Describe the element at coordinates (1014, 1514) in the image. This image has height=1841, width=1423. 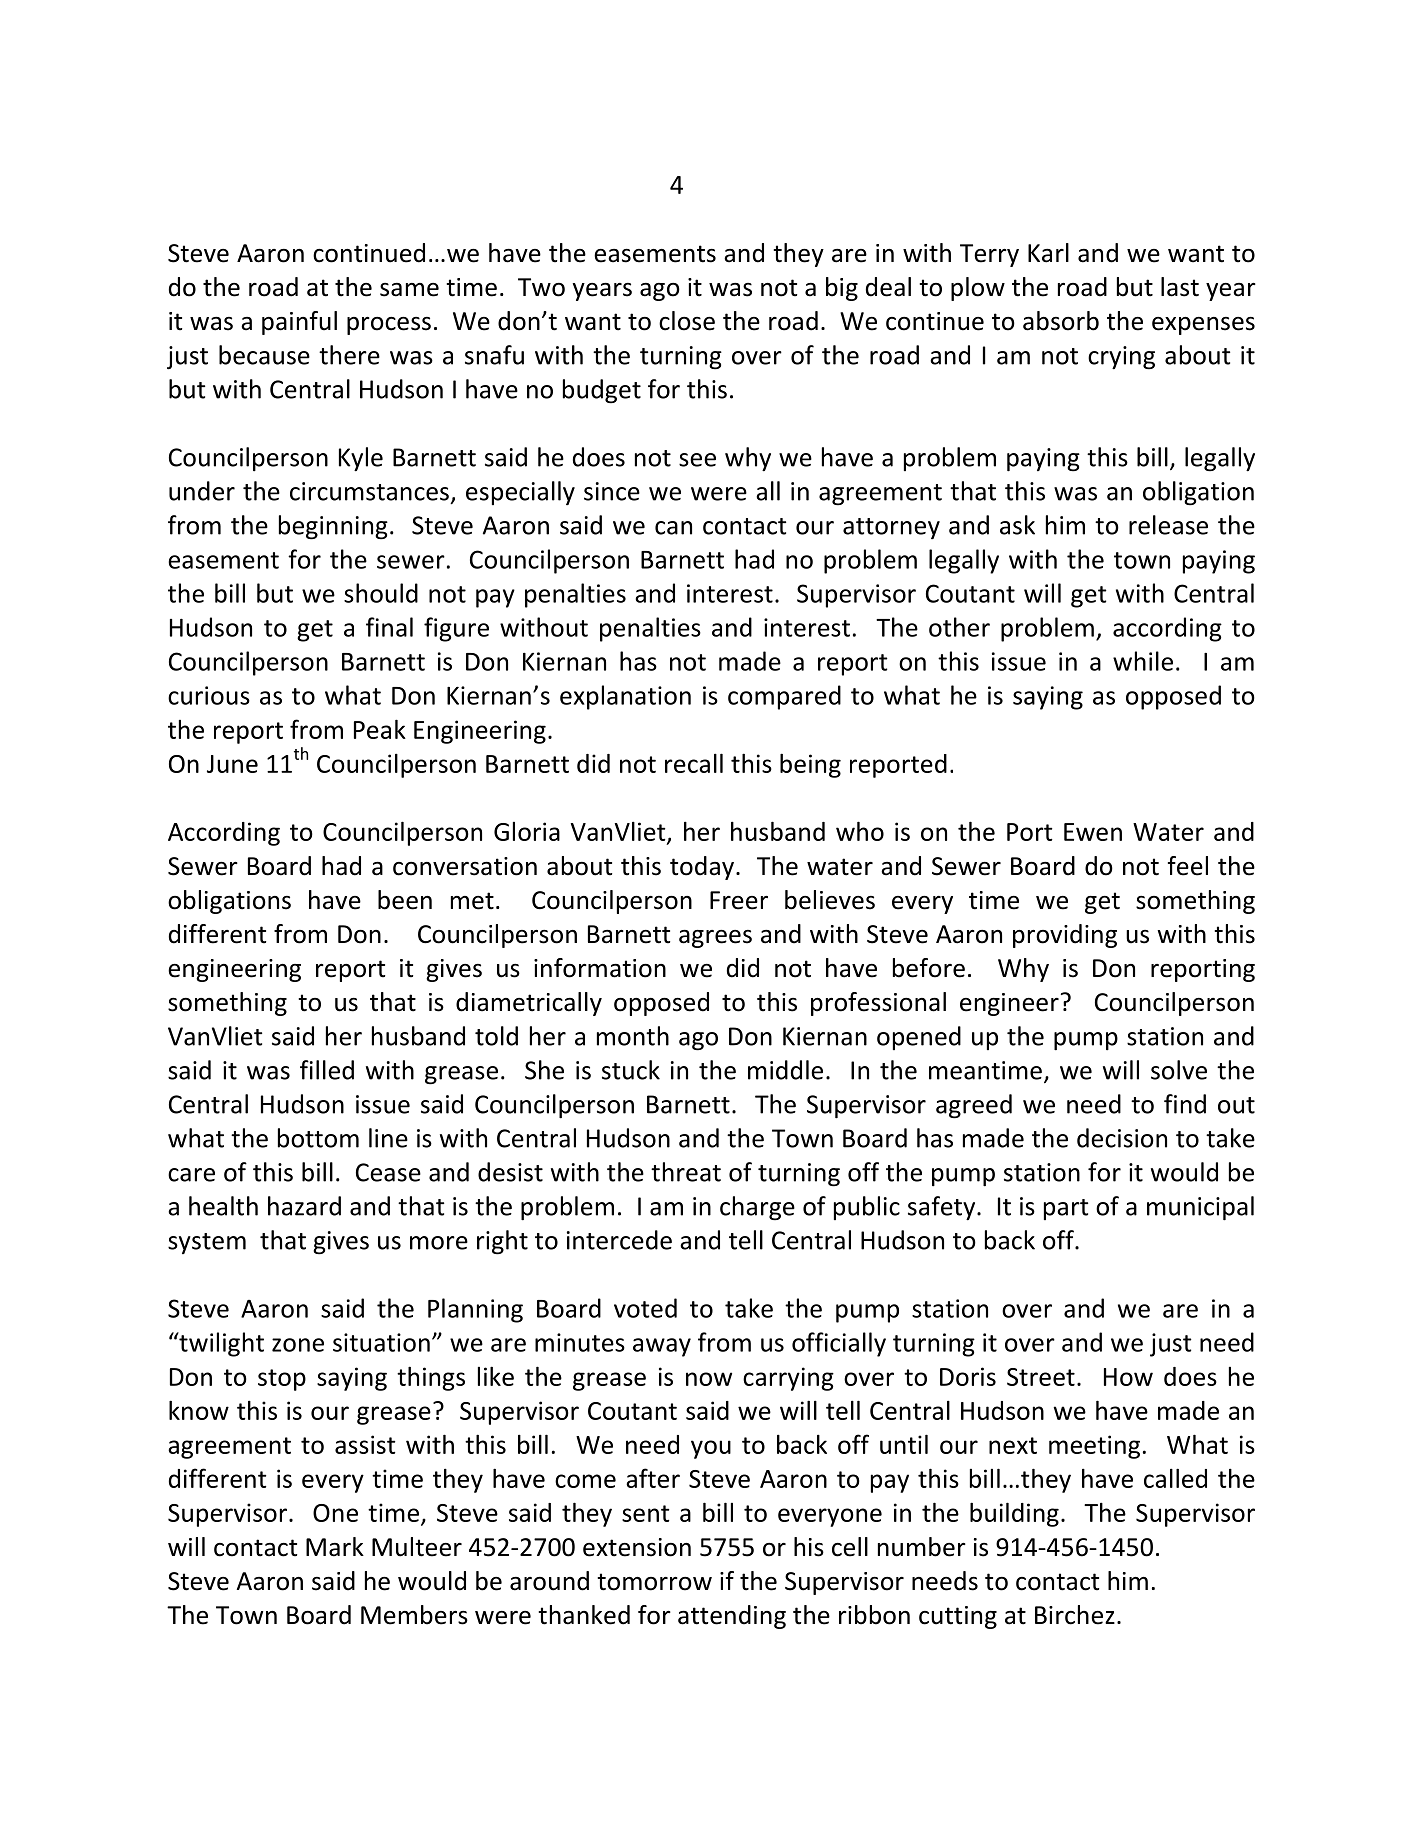
I see `building` at that location.
